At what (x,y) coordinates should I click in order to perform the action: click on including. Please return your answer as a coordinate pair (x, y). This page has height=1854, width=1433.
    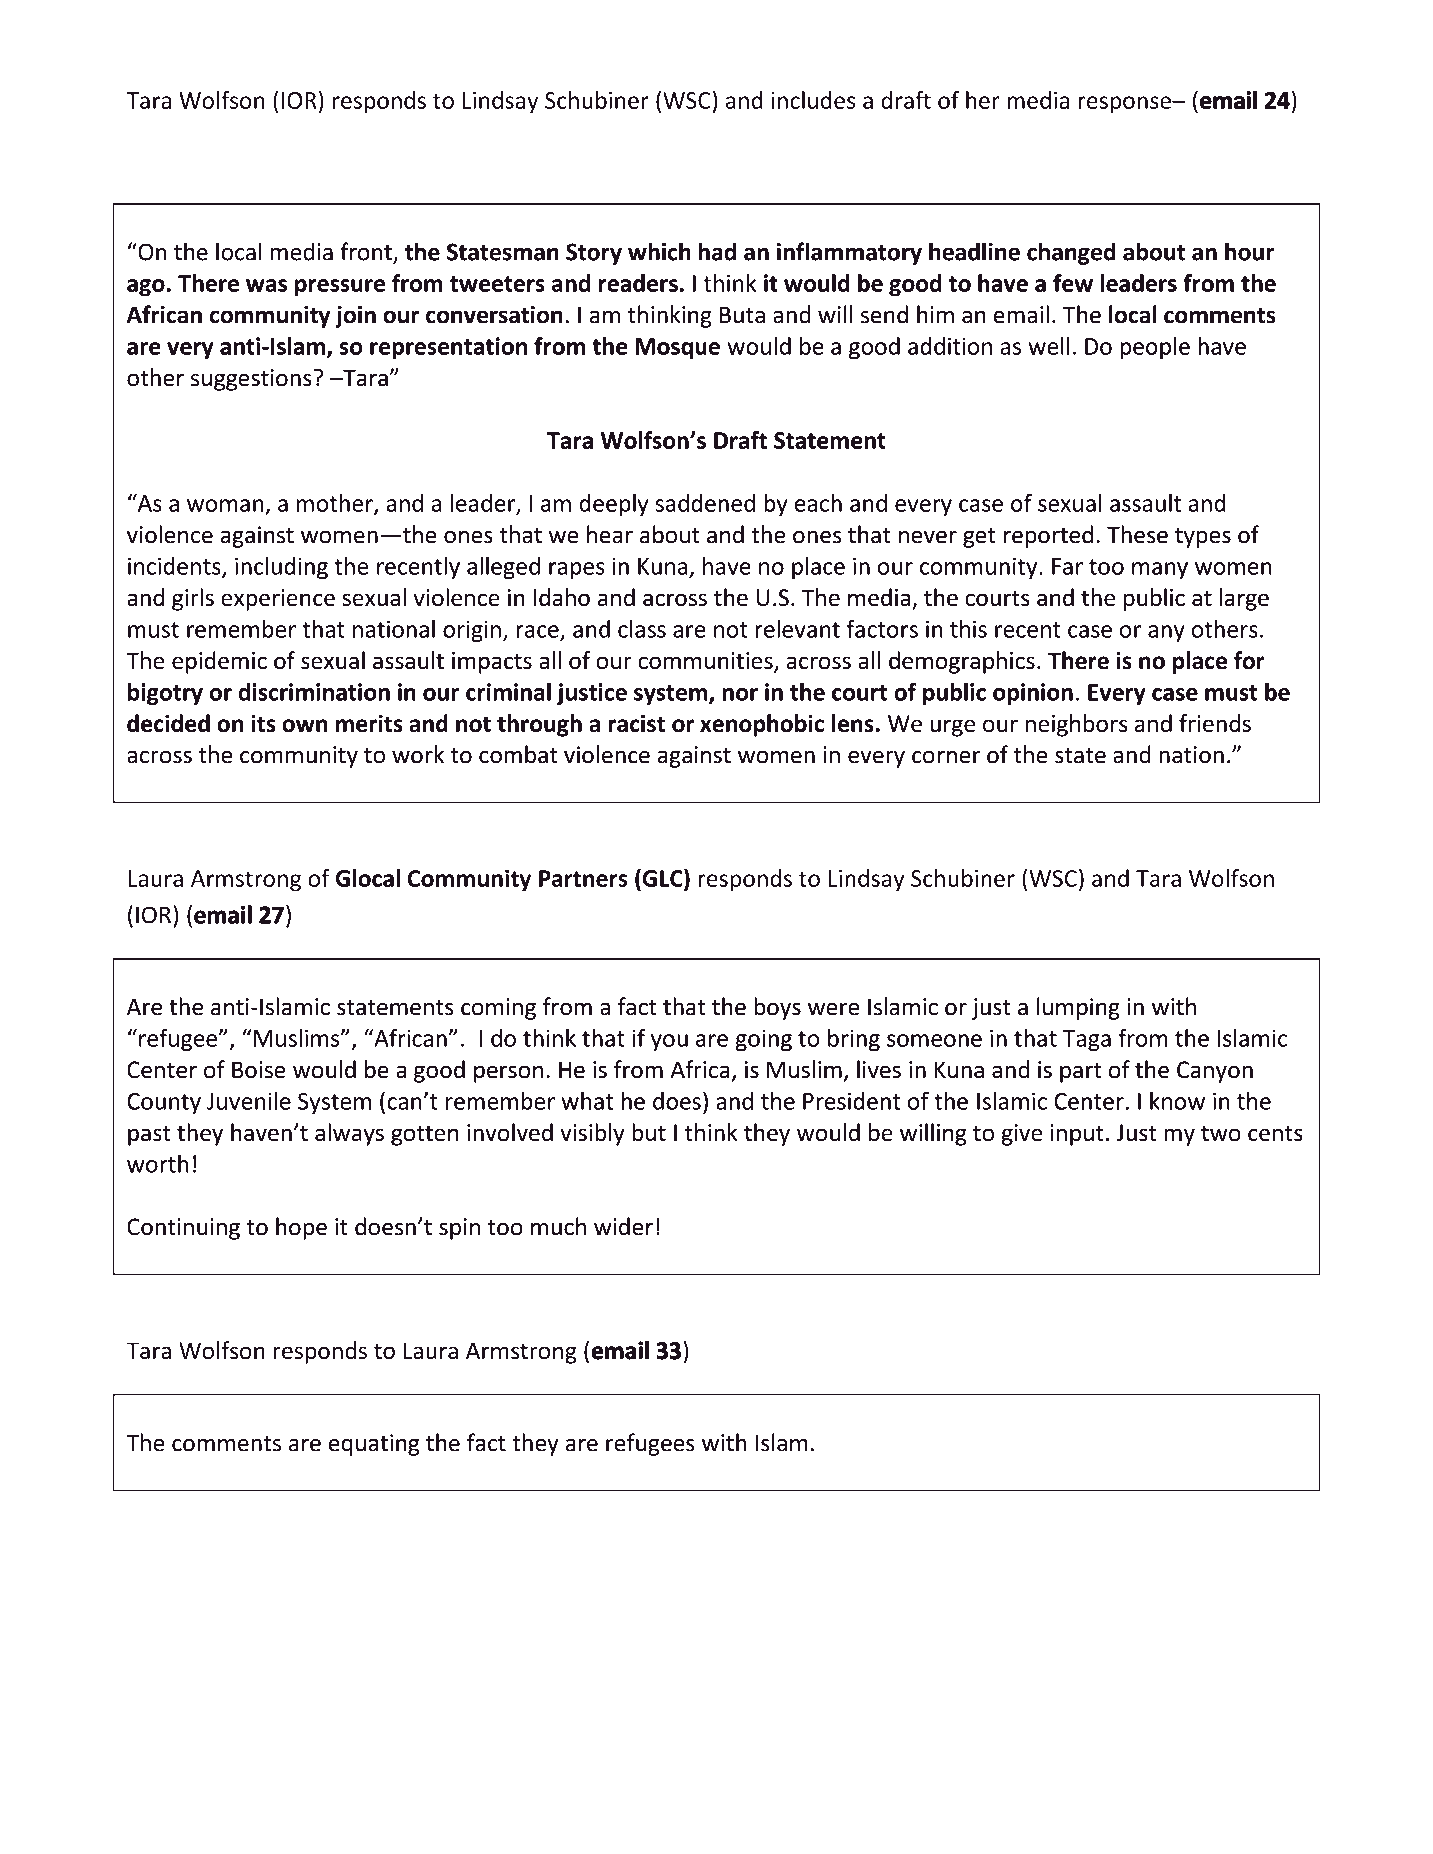
    Looking at the image, I should click on (281, 568).
